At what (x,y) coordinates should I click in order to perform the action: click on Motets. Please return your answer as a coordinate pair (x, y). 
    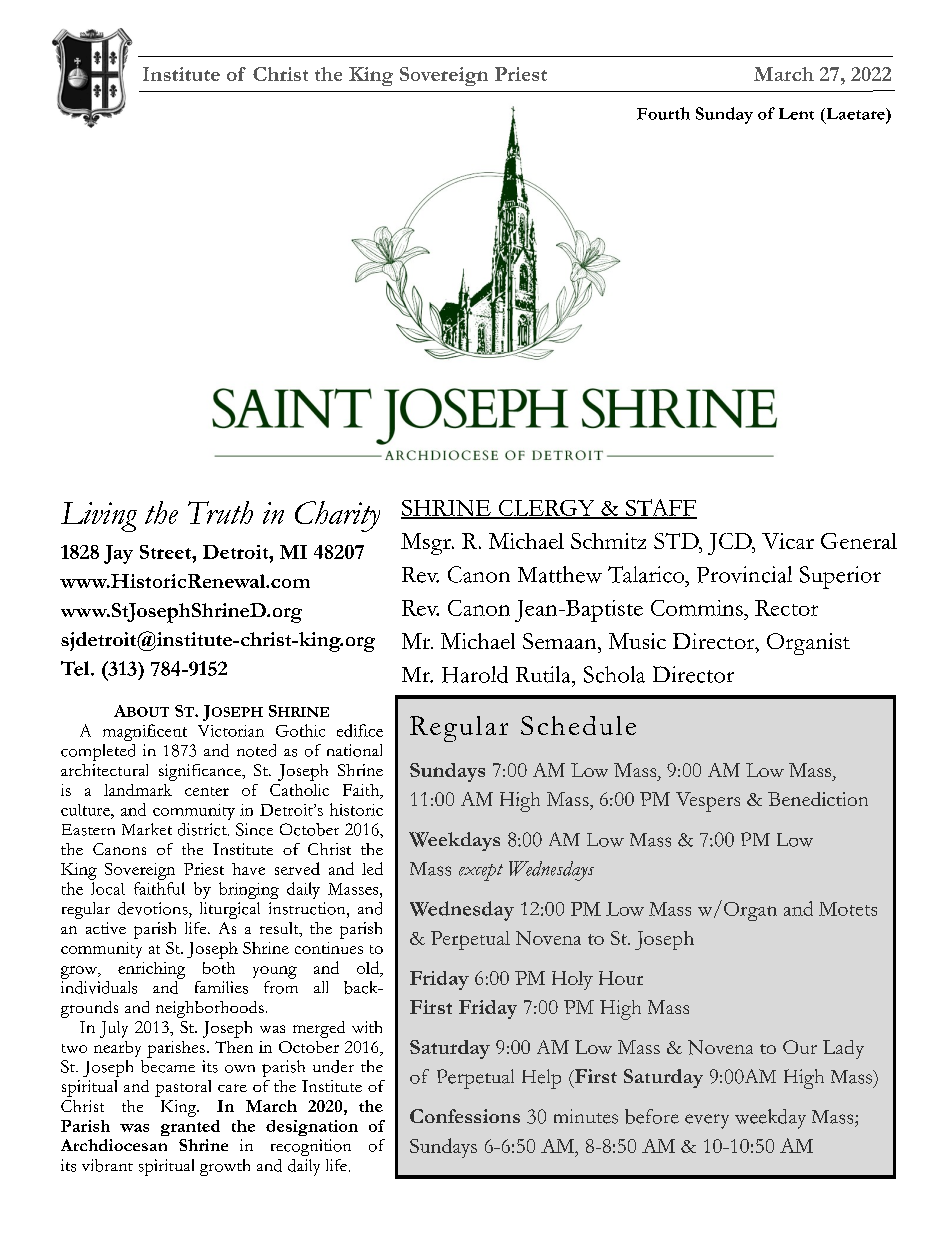
    Looking at the image, I should click on (848, 909).
